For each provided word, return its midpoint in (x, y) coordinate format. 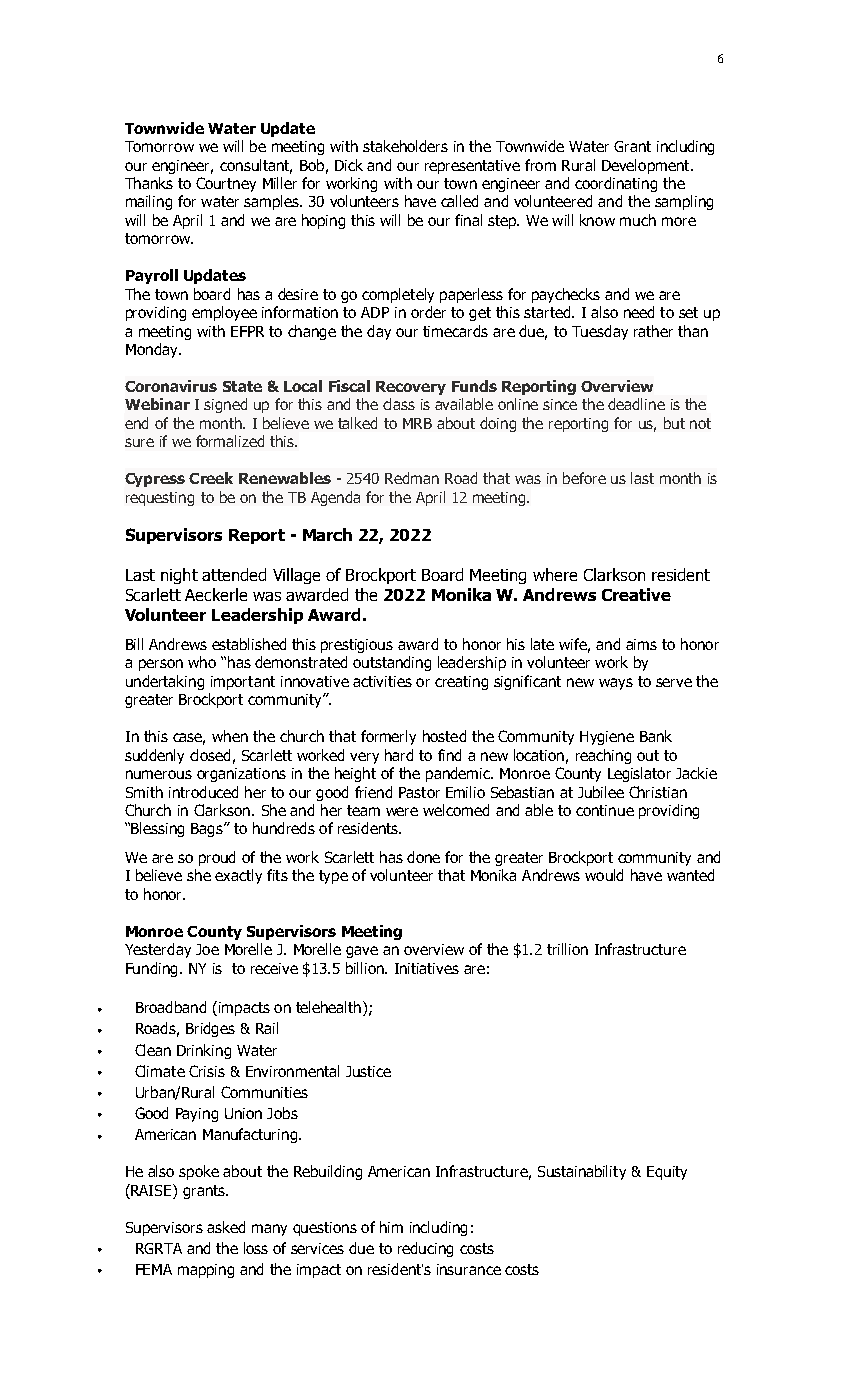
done (423, 857)
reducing (425, 1249)
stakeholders (405, 146)
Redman (412, 478)
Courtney (226, 184)
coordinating (616, 184)
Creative (636, 594)
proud (217, 858)
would (604, 875)
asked (226, 1227)
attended (234, 574)
